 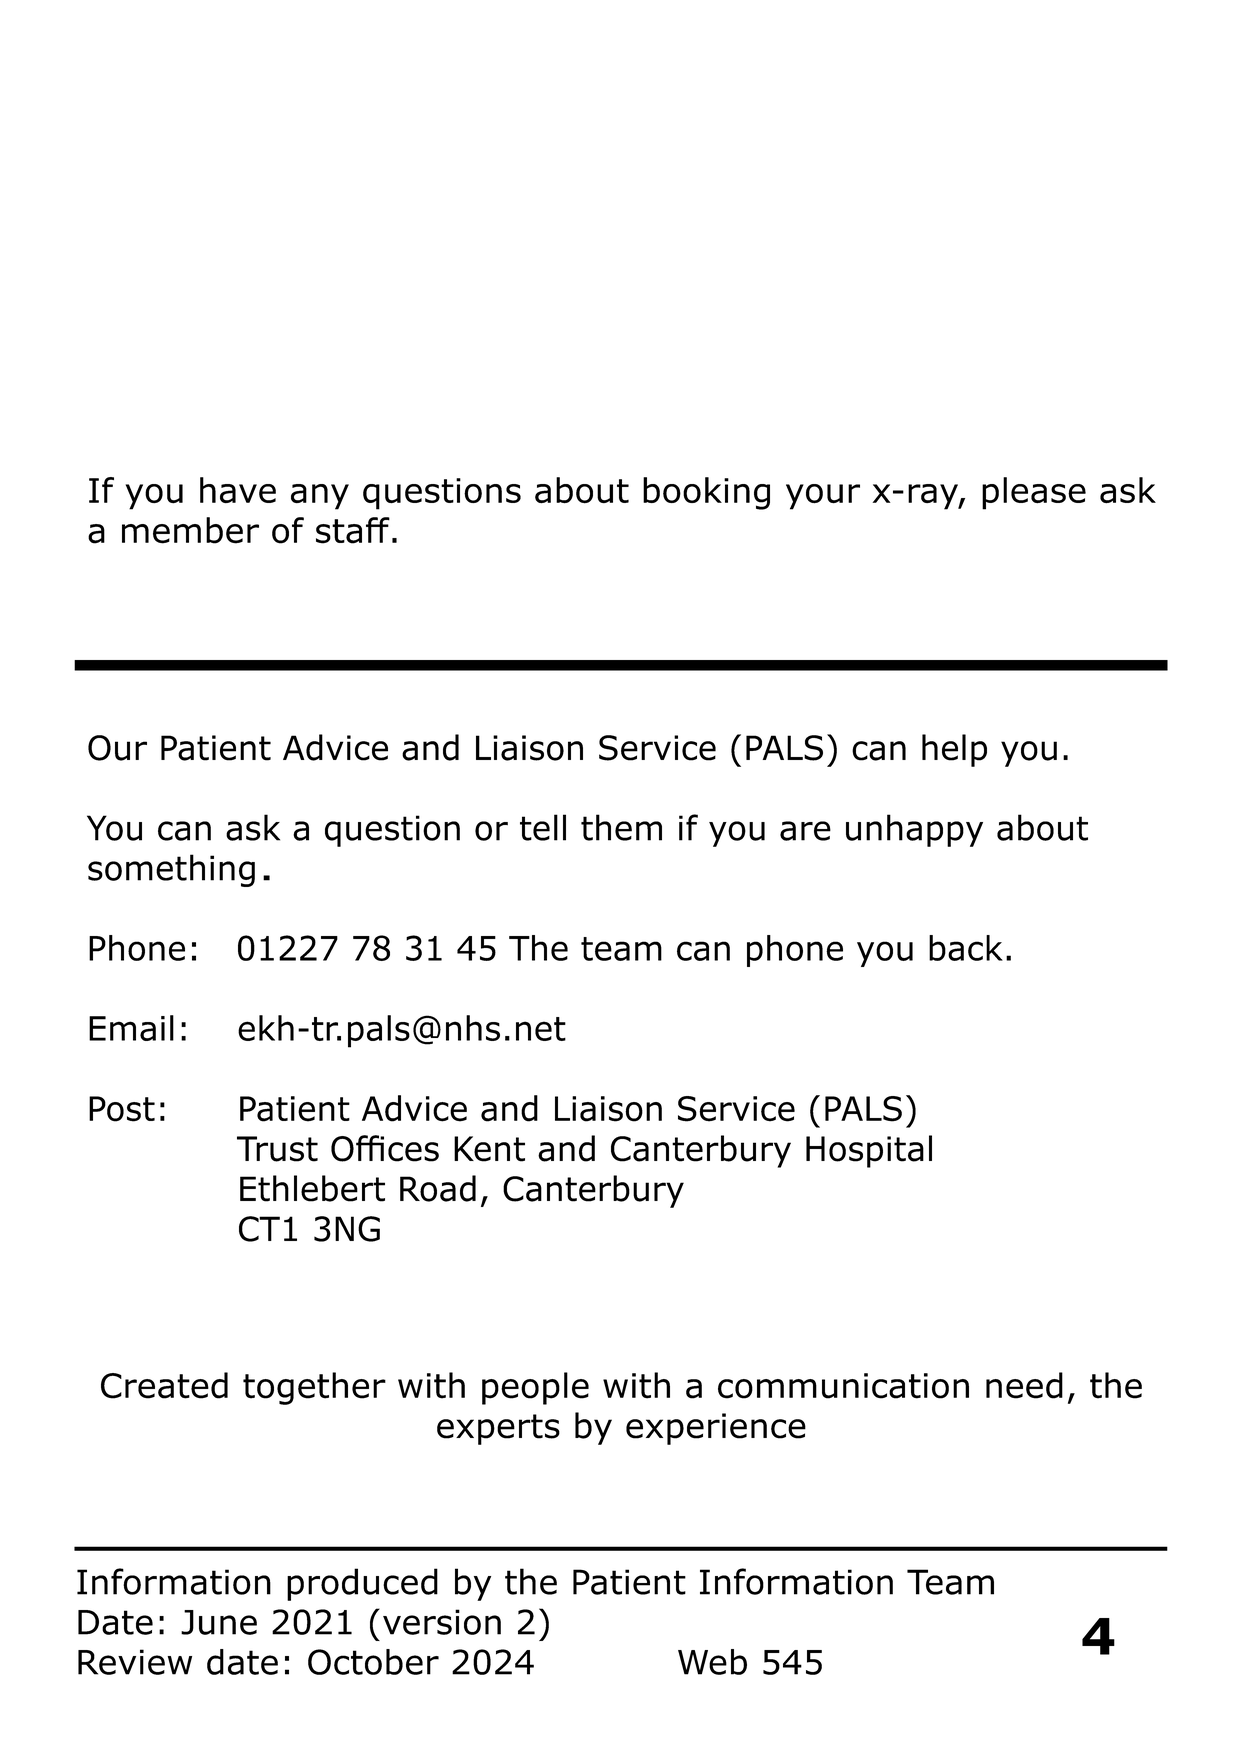 What do you see at coordinates (122, 1109) in the screenshot?
I see `Post` at bounding box center [122, 1109].
